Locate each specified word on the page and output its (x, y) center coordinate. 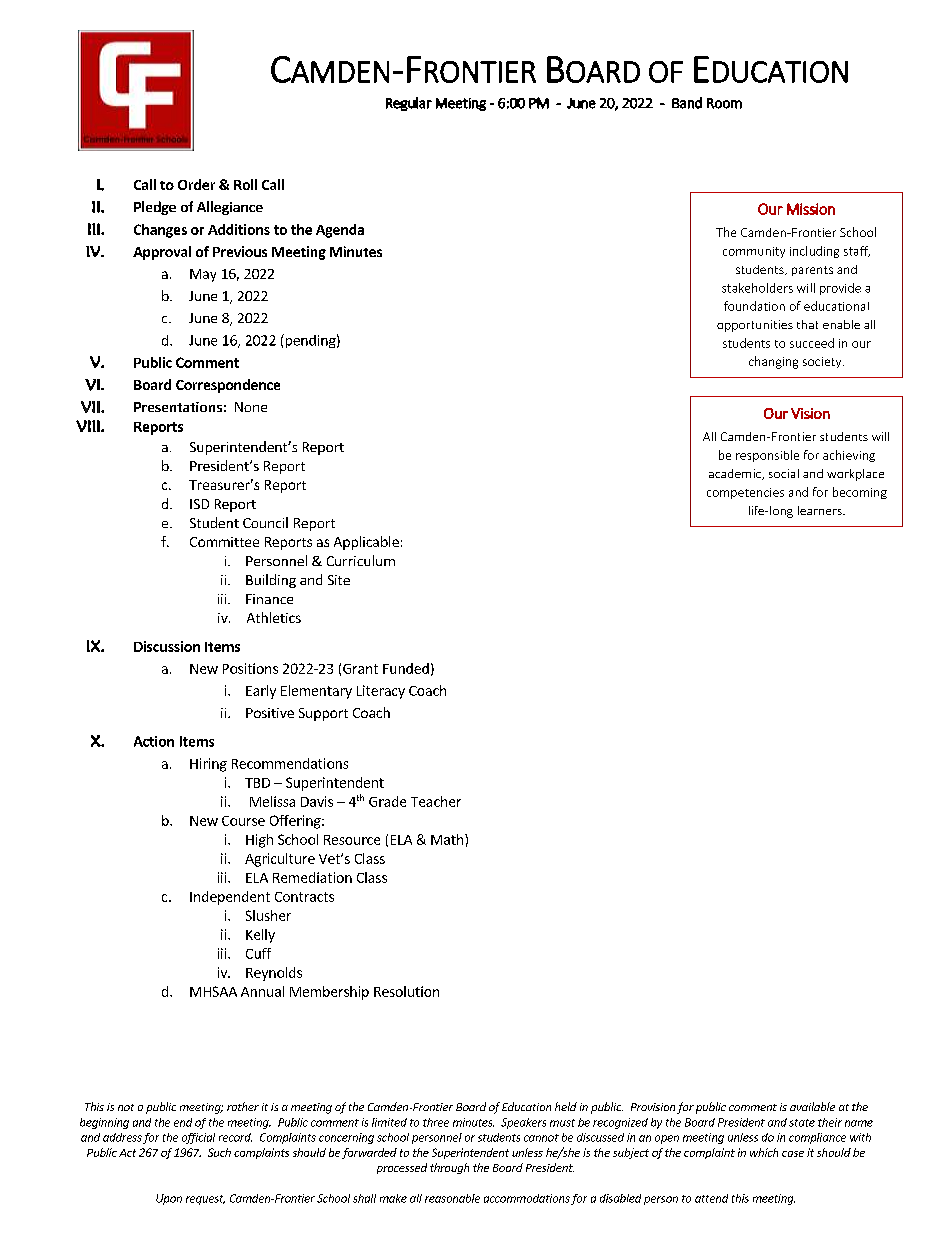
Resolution (406, 991)
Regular (409, 104)
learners (821, 510)
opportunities (755, 326)
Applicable (366, 543)
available (812, 1106)
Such (219, 1152)
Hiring (208, 765)
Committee (224, 542)
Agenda (340, 231)
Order (196, 184)
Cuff (258, 953)
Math (448, 839)
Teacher (436, 801)
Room (724, 103)
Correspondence (228, 386)
